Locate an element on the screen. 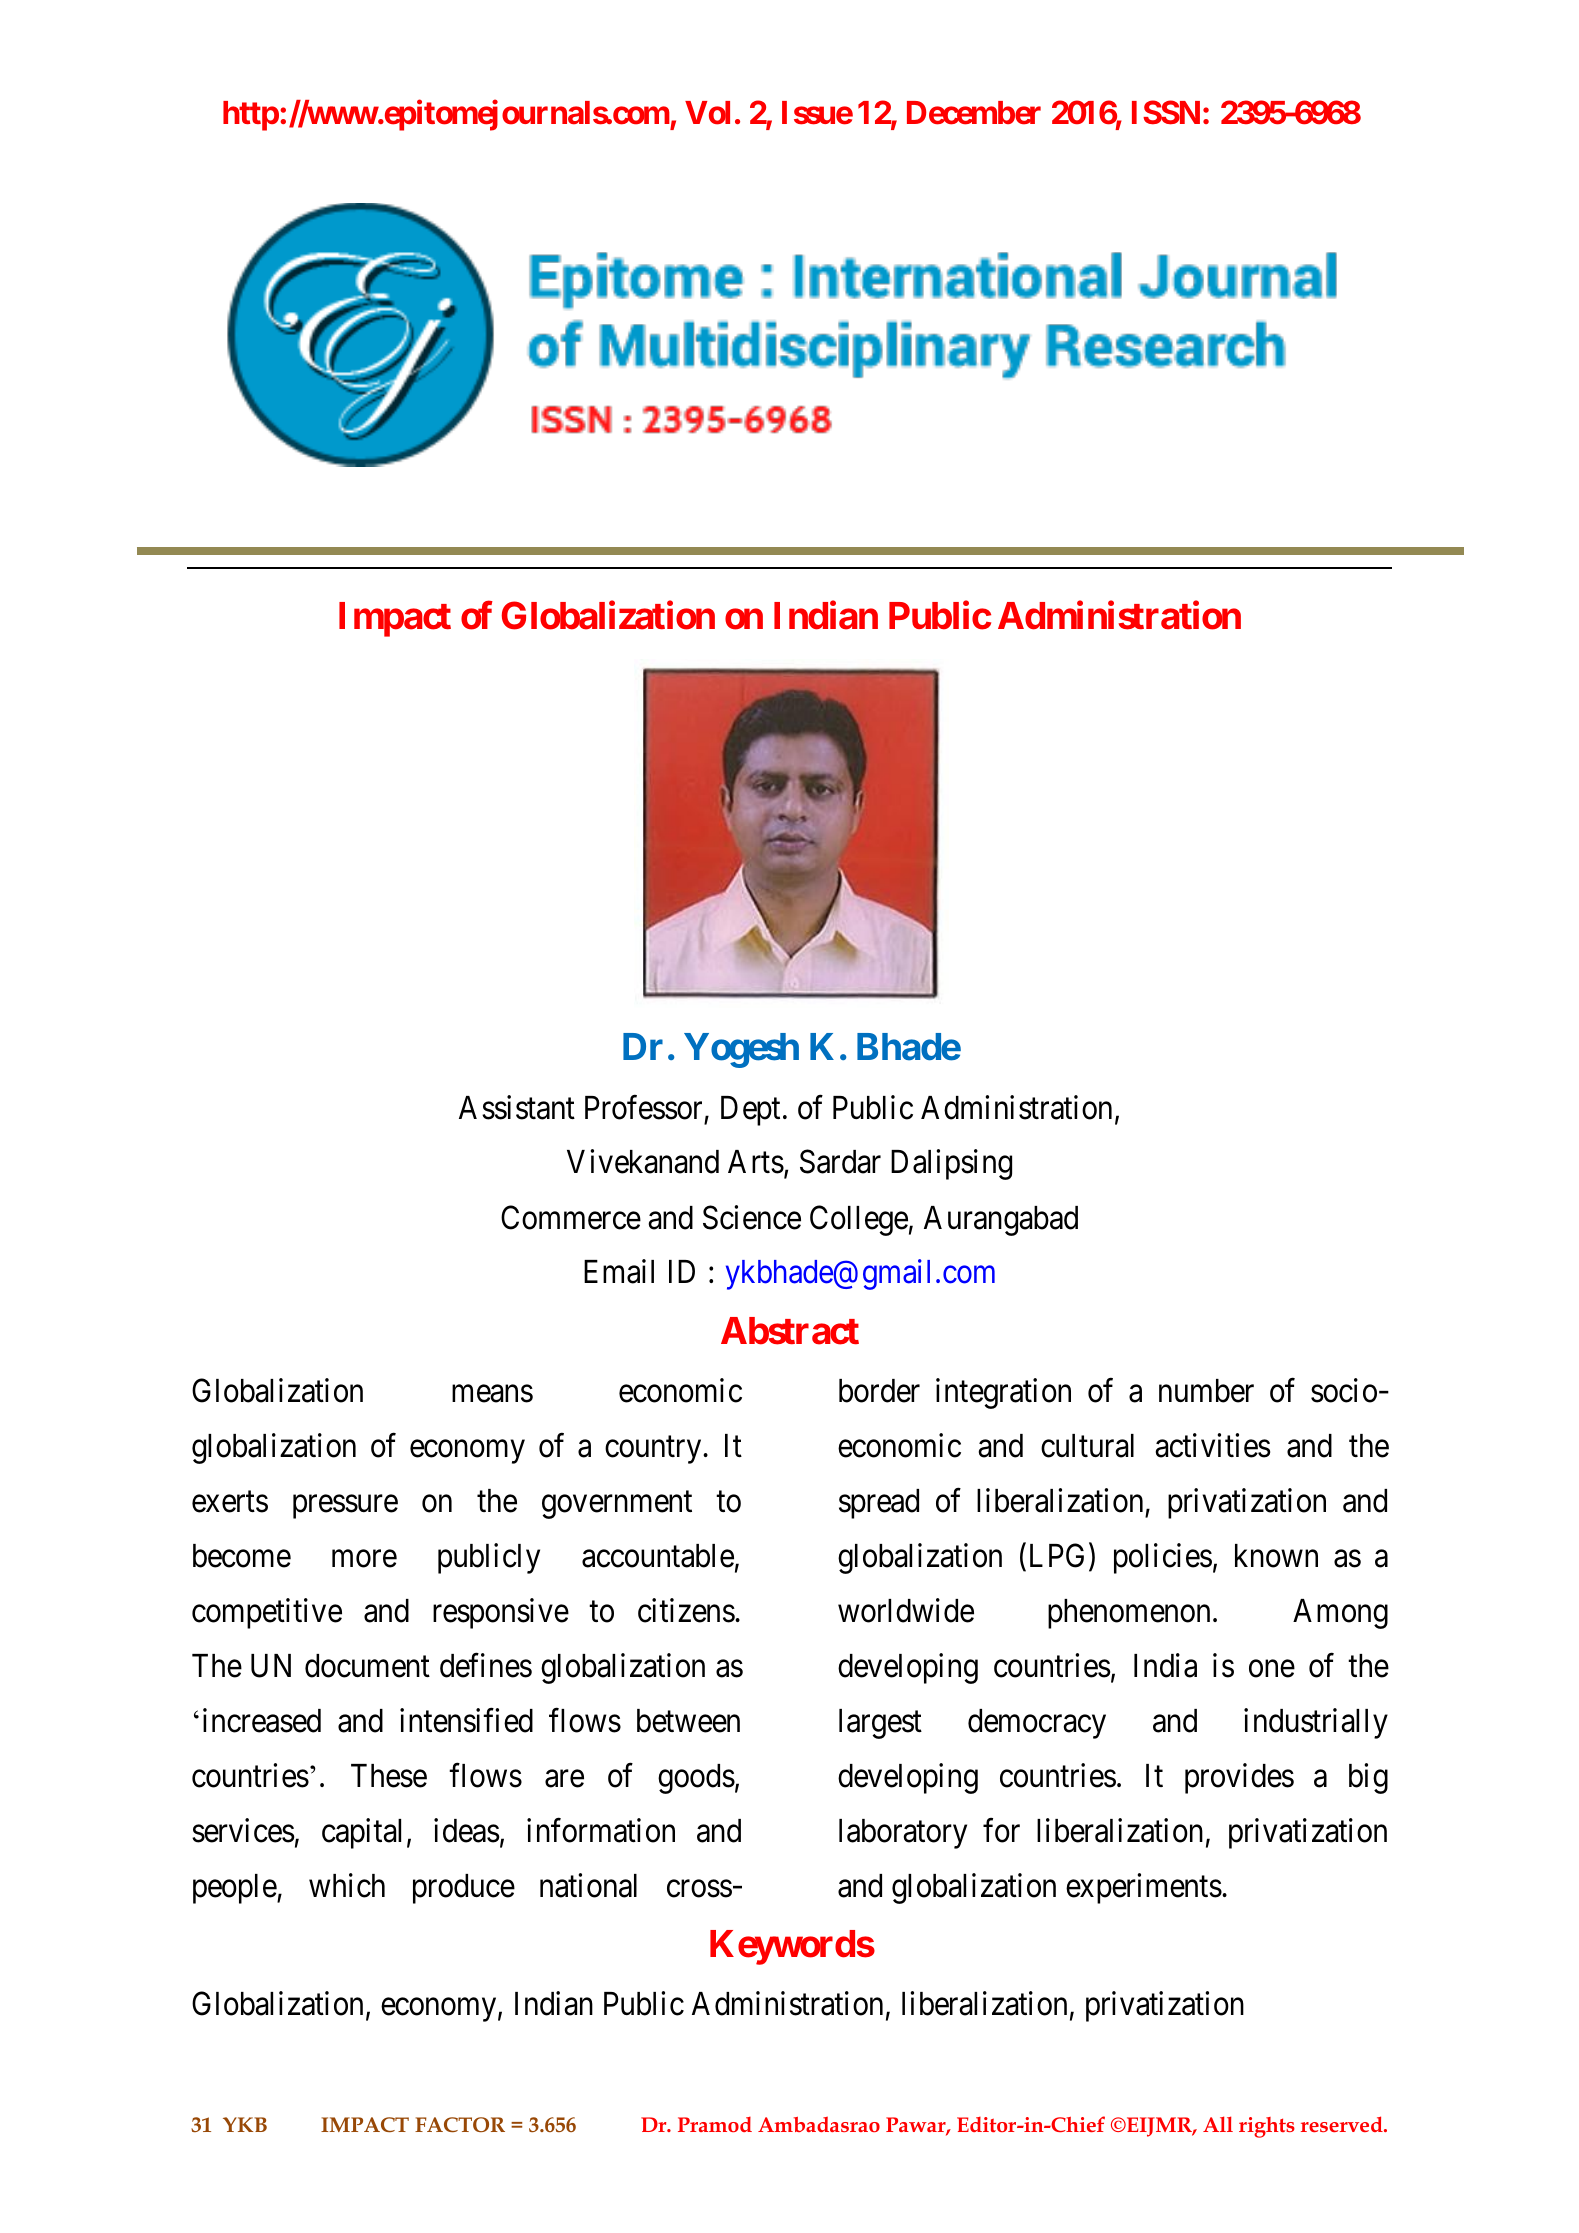 The height and width of the screenshot is (2233, 1579). pressure is located at coordinates (345, 1507).
